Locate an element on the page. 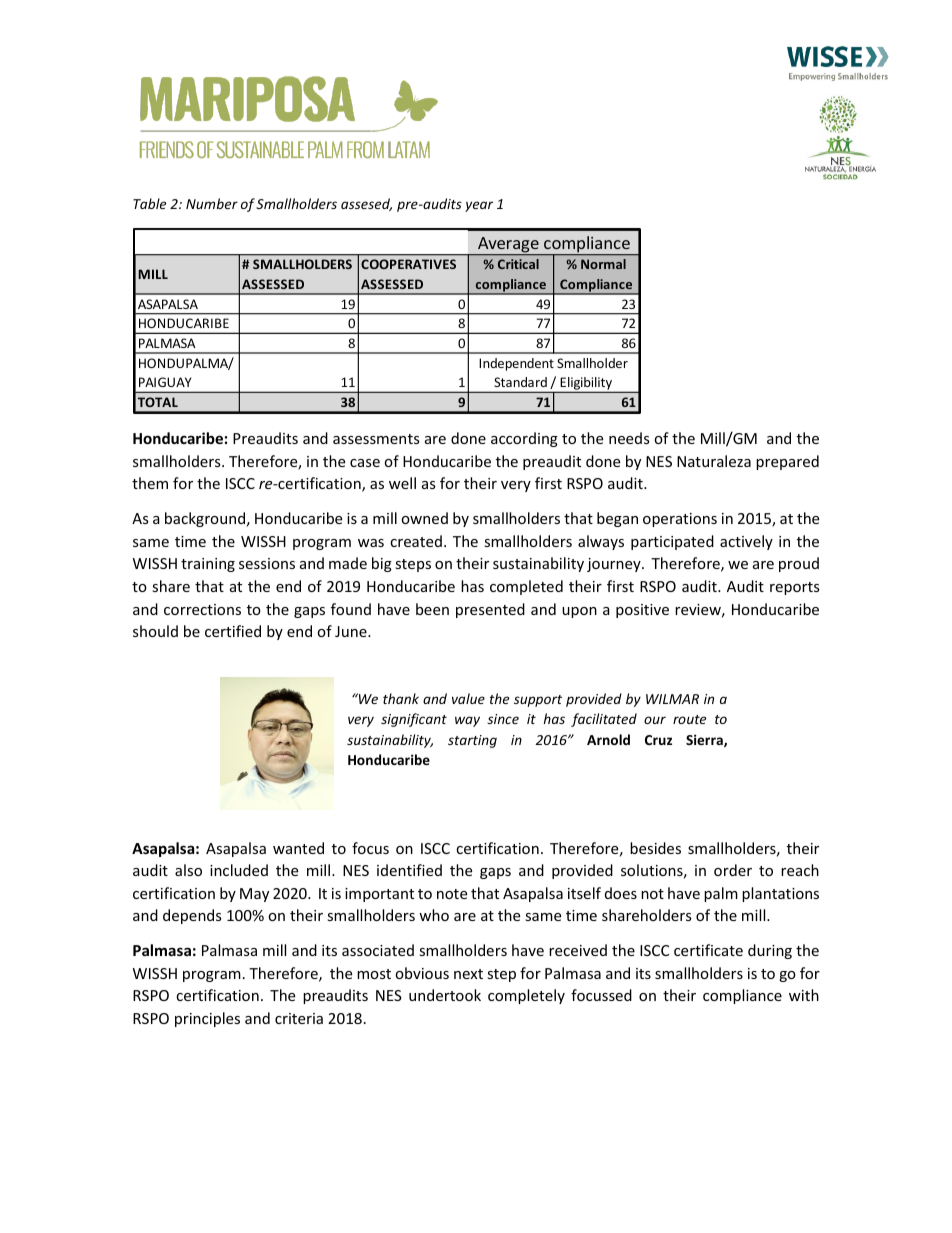  order is located at coordinates (733, 870).
